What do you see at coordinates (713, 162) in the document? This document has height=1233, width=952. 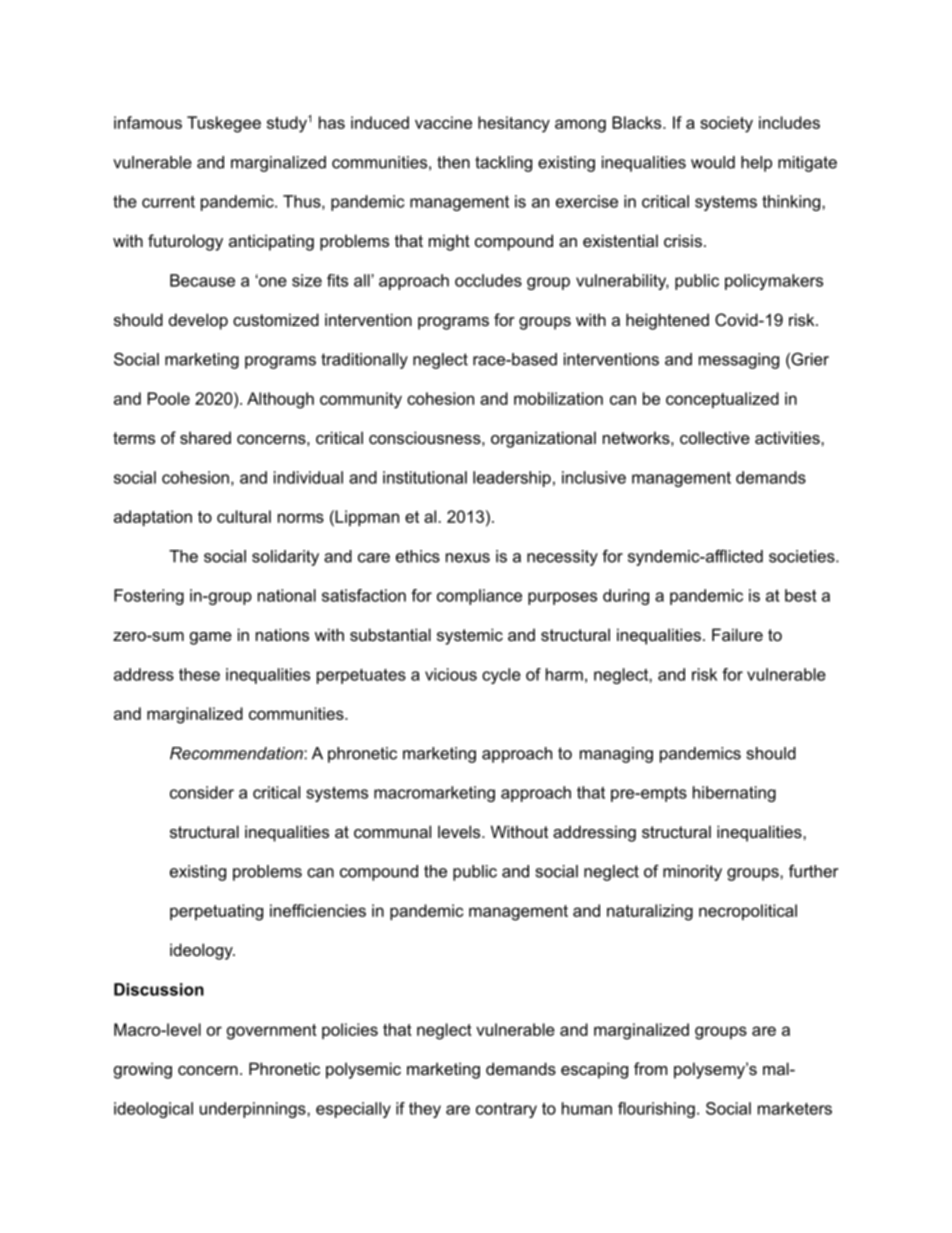 I see `would` at bounding box center [713, 162].
